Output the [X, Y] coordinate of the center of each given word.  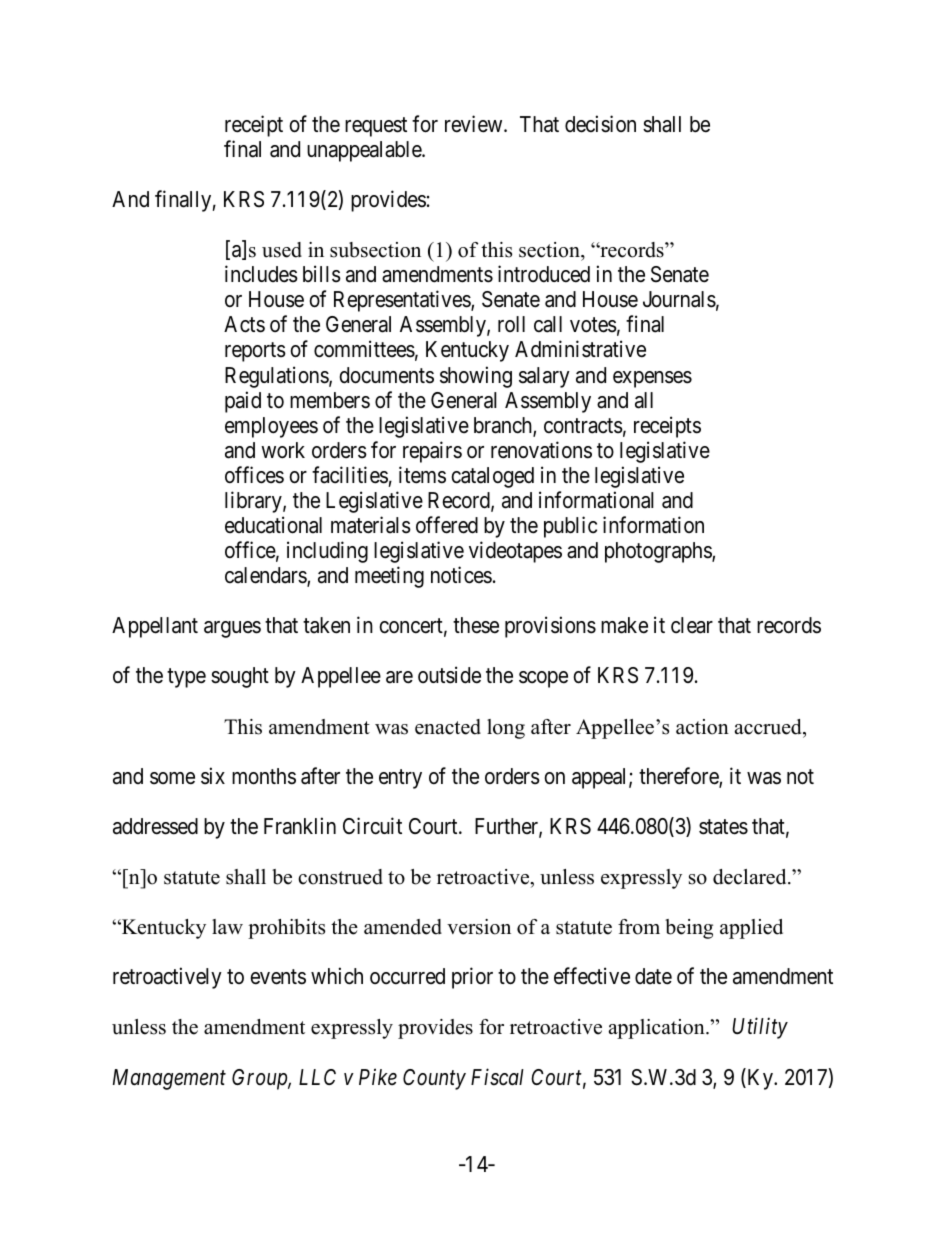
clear [692, 625]
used [282, 250]
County [434, 1079]
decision [600, 124]
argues [232, 629]
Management [169, 1079]
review [475, 124]
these [476, 625]
